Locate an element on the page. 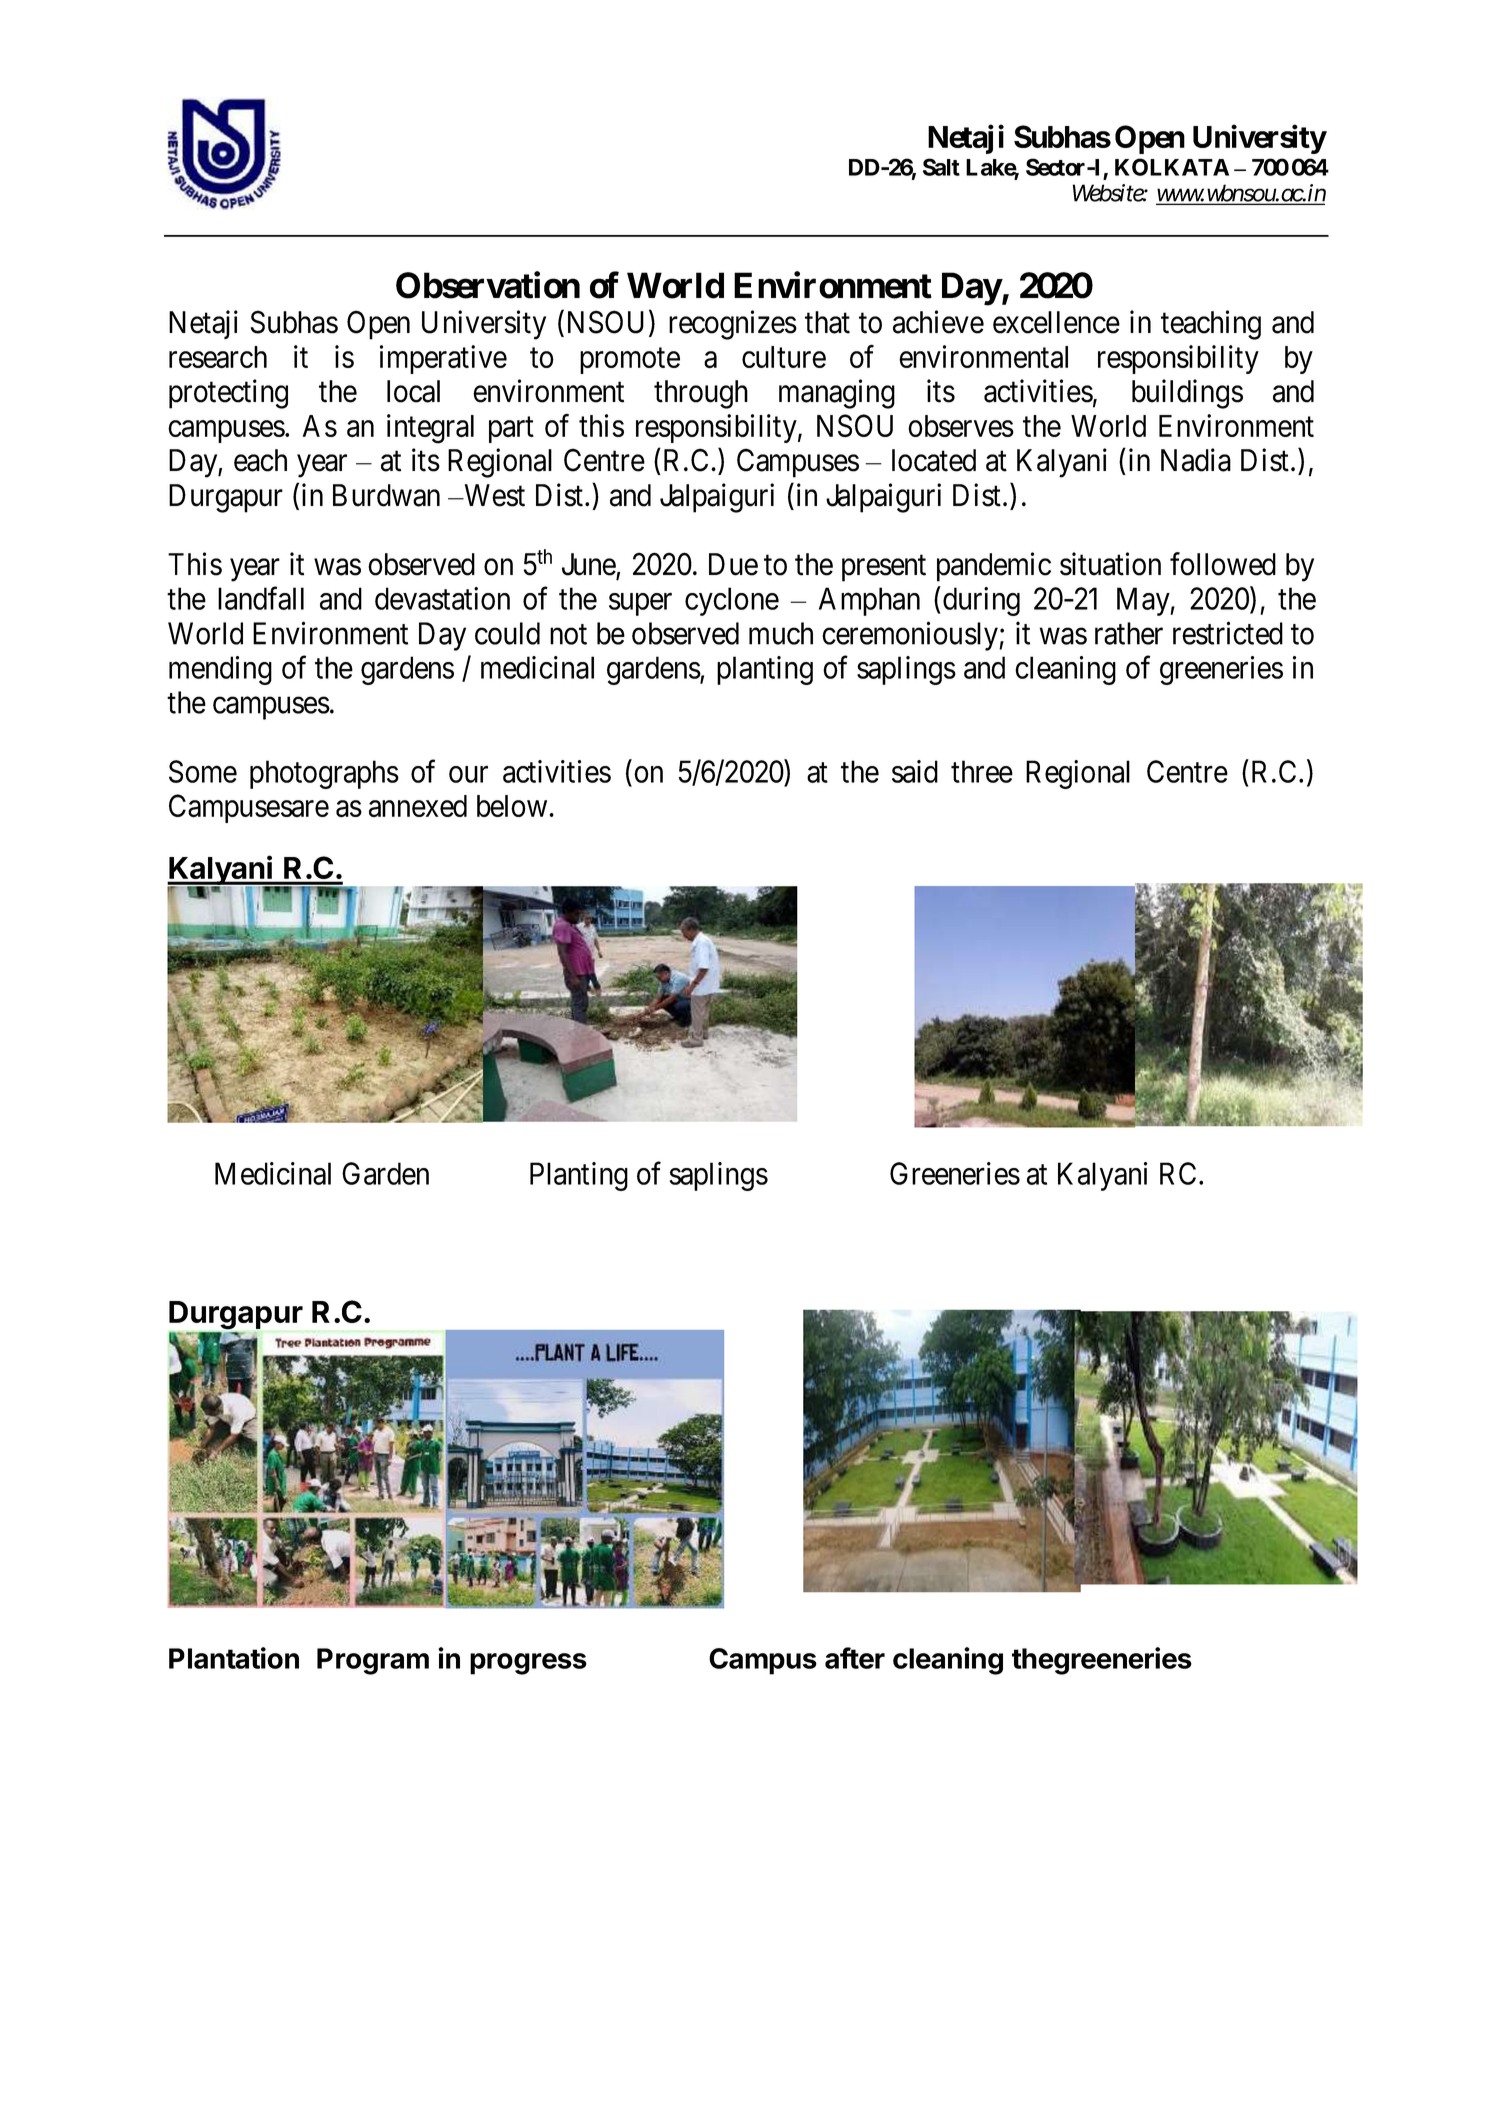 The height and width of the page is (2108, 1492). progress is located at coordinates (528, 1664).
